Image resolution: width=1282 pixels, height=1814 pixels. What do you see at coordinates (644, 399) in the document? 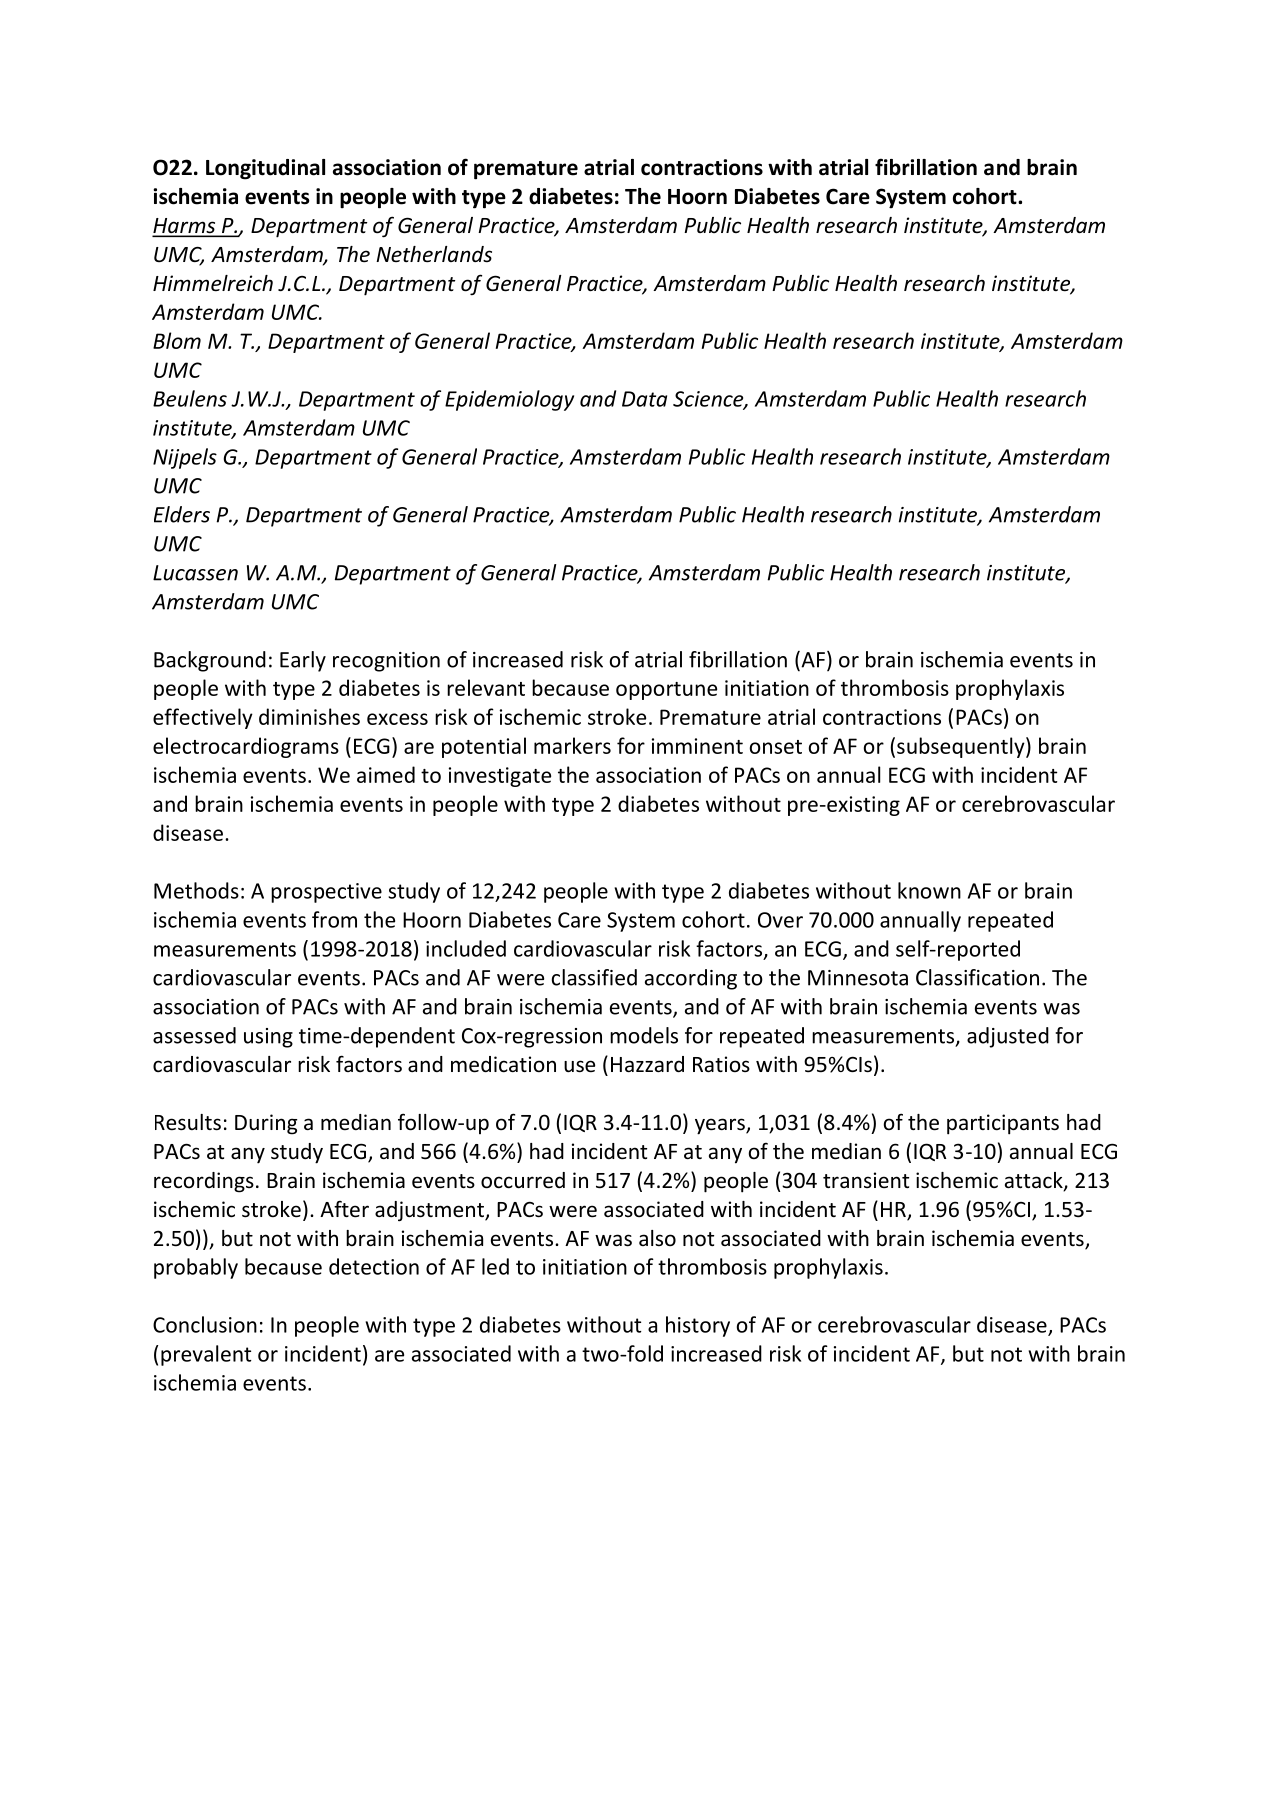
I see `Data` at bounding box center [644, 399].
